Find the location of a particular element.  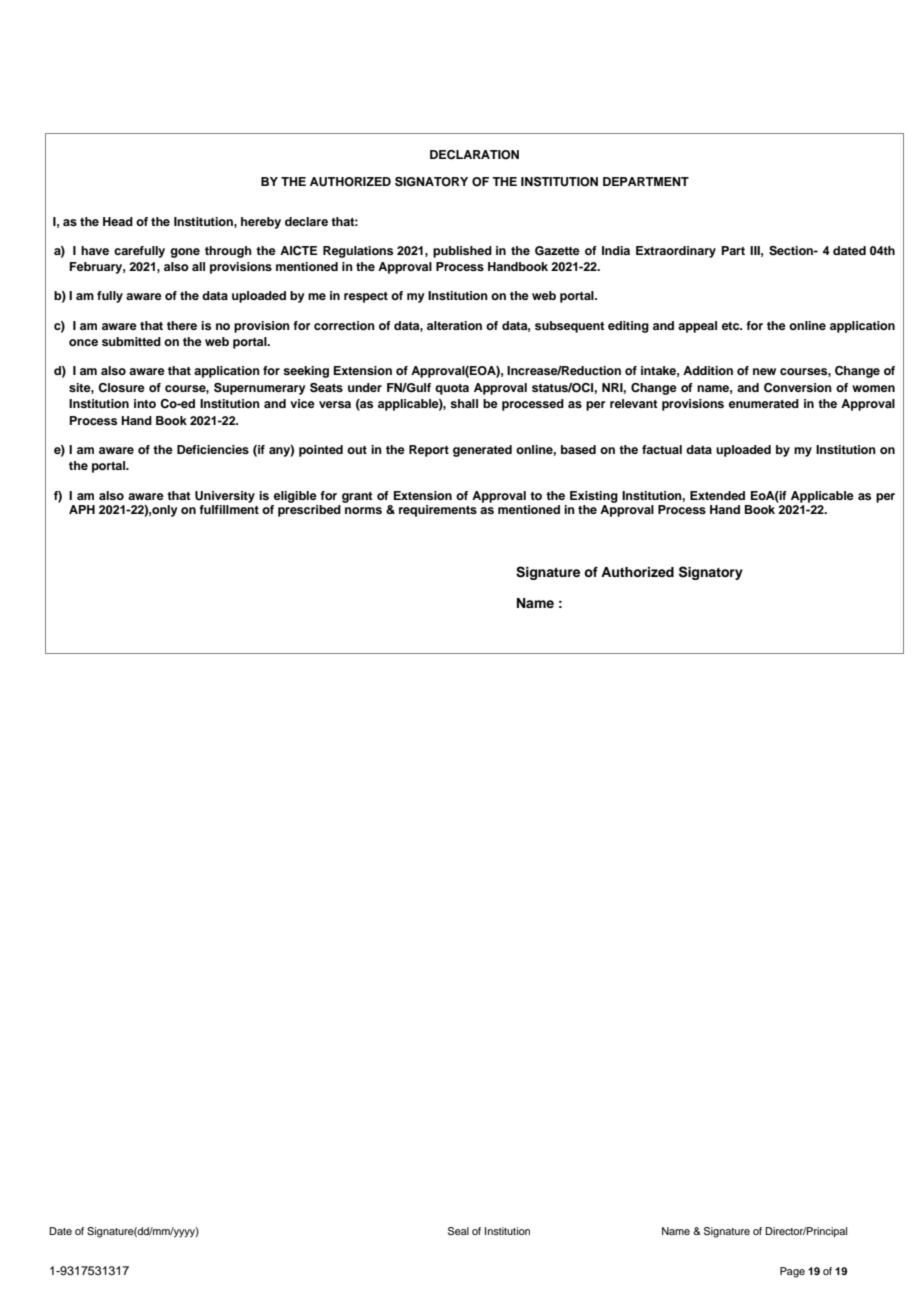

Seal is located at coordinates (458, 1231).
